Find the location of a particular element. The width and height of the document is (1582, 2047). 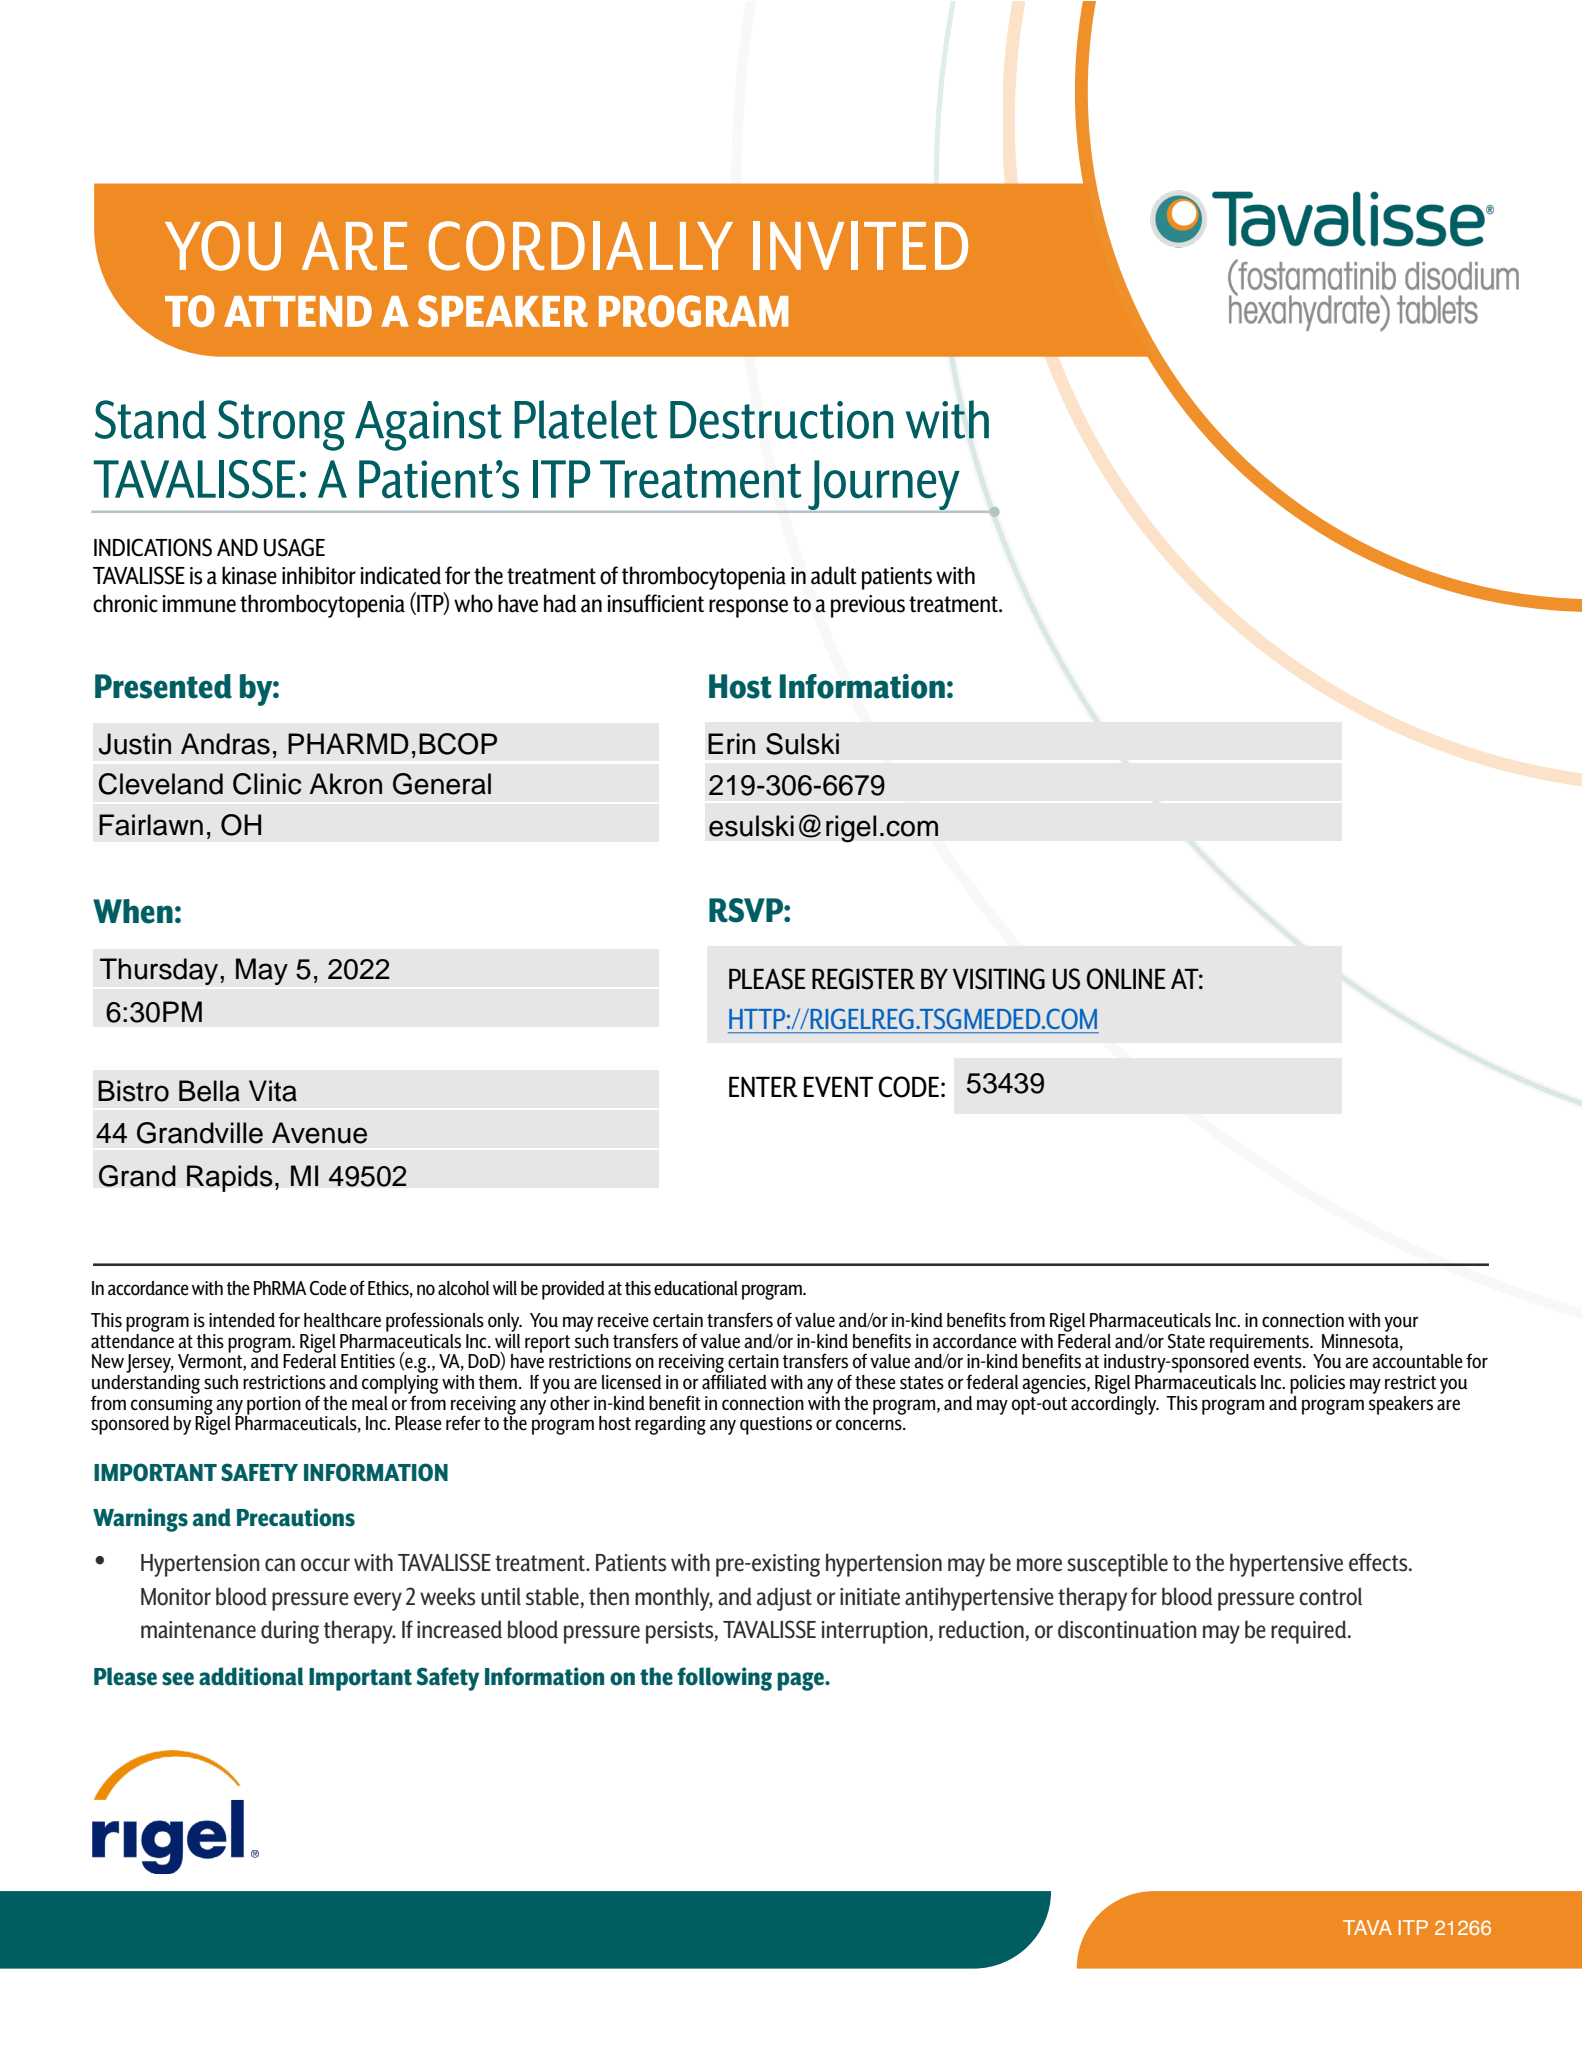

Journey is located at coordinates (884, 486).
